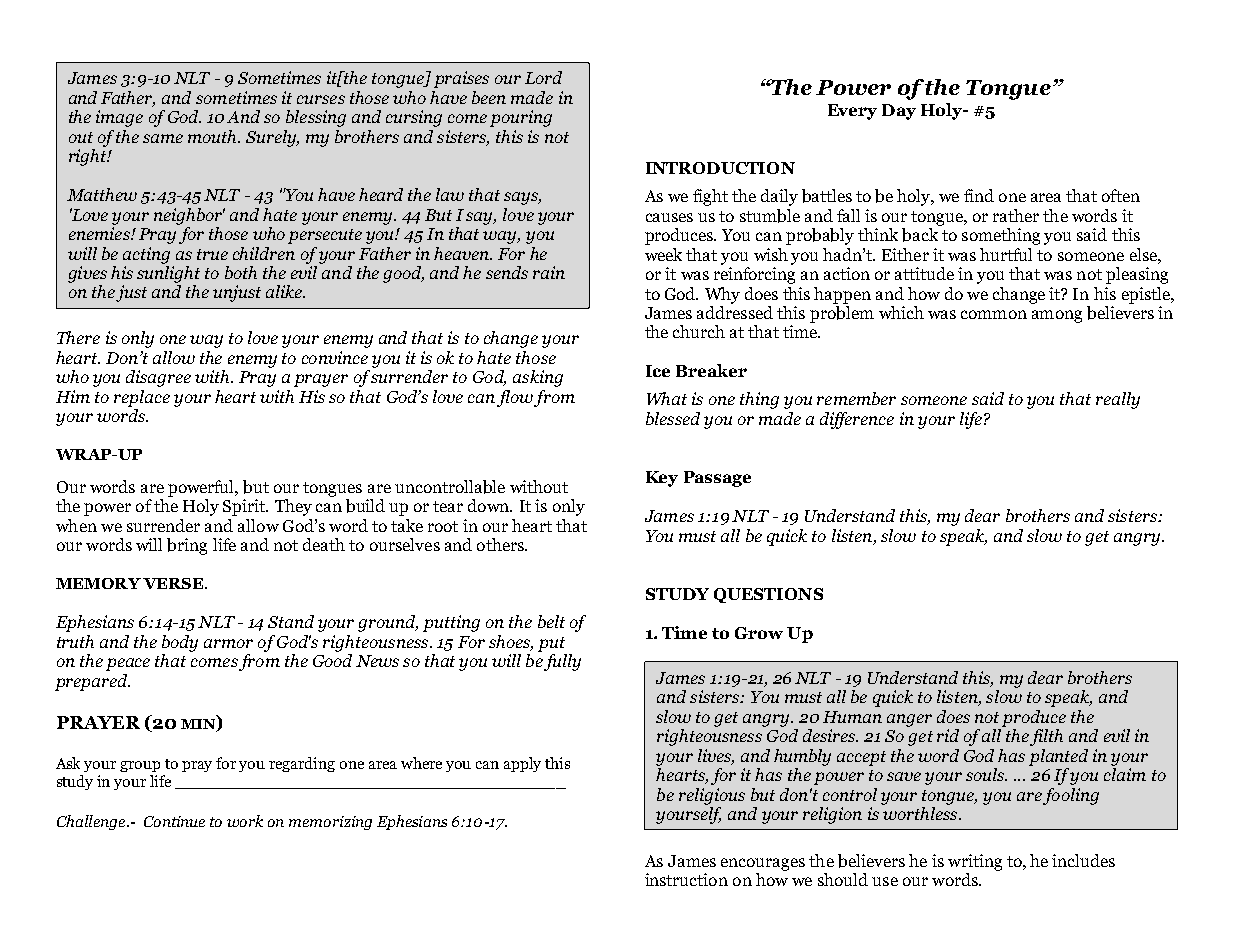 The width and height of the screenshot is (1233, 952). I want to click on instruction, so click(686, 879).
